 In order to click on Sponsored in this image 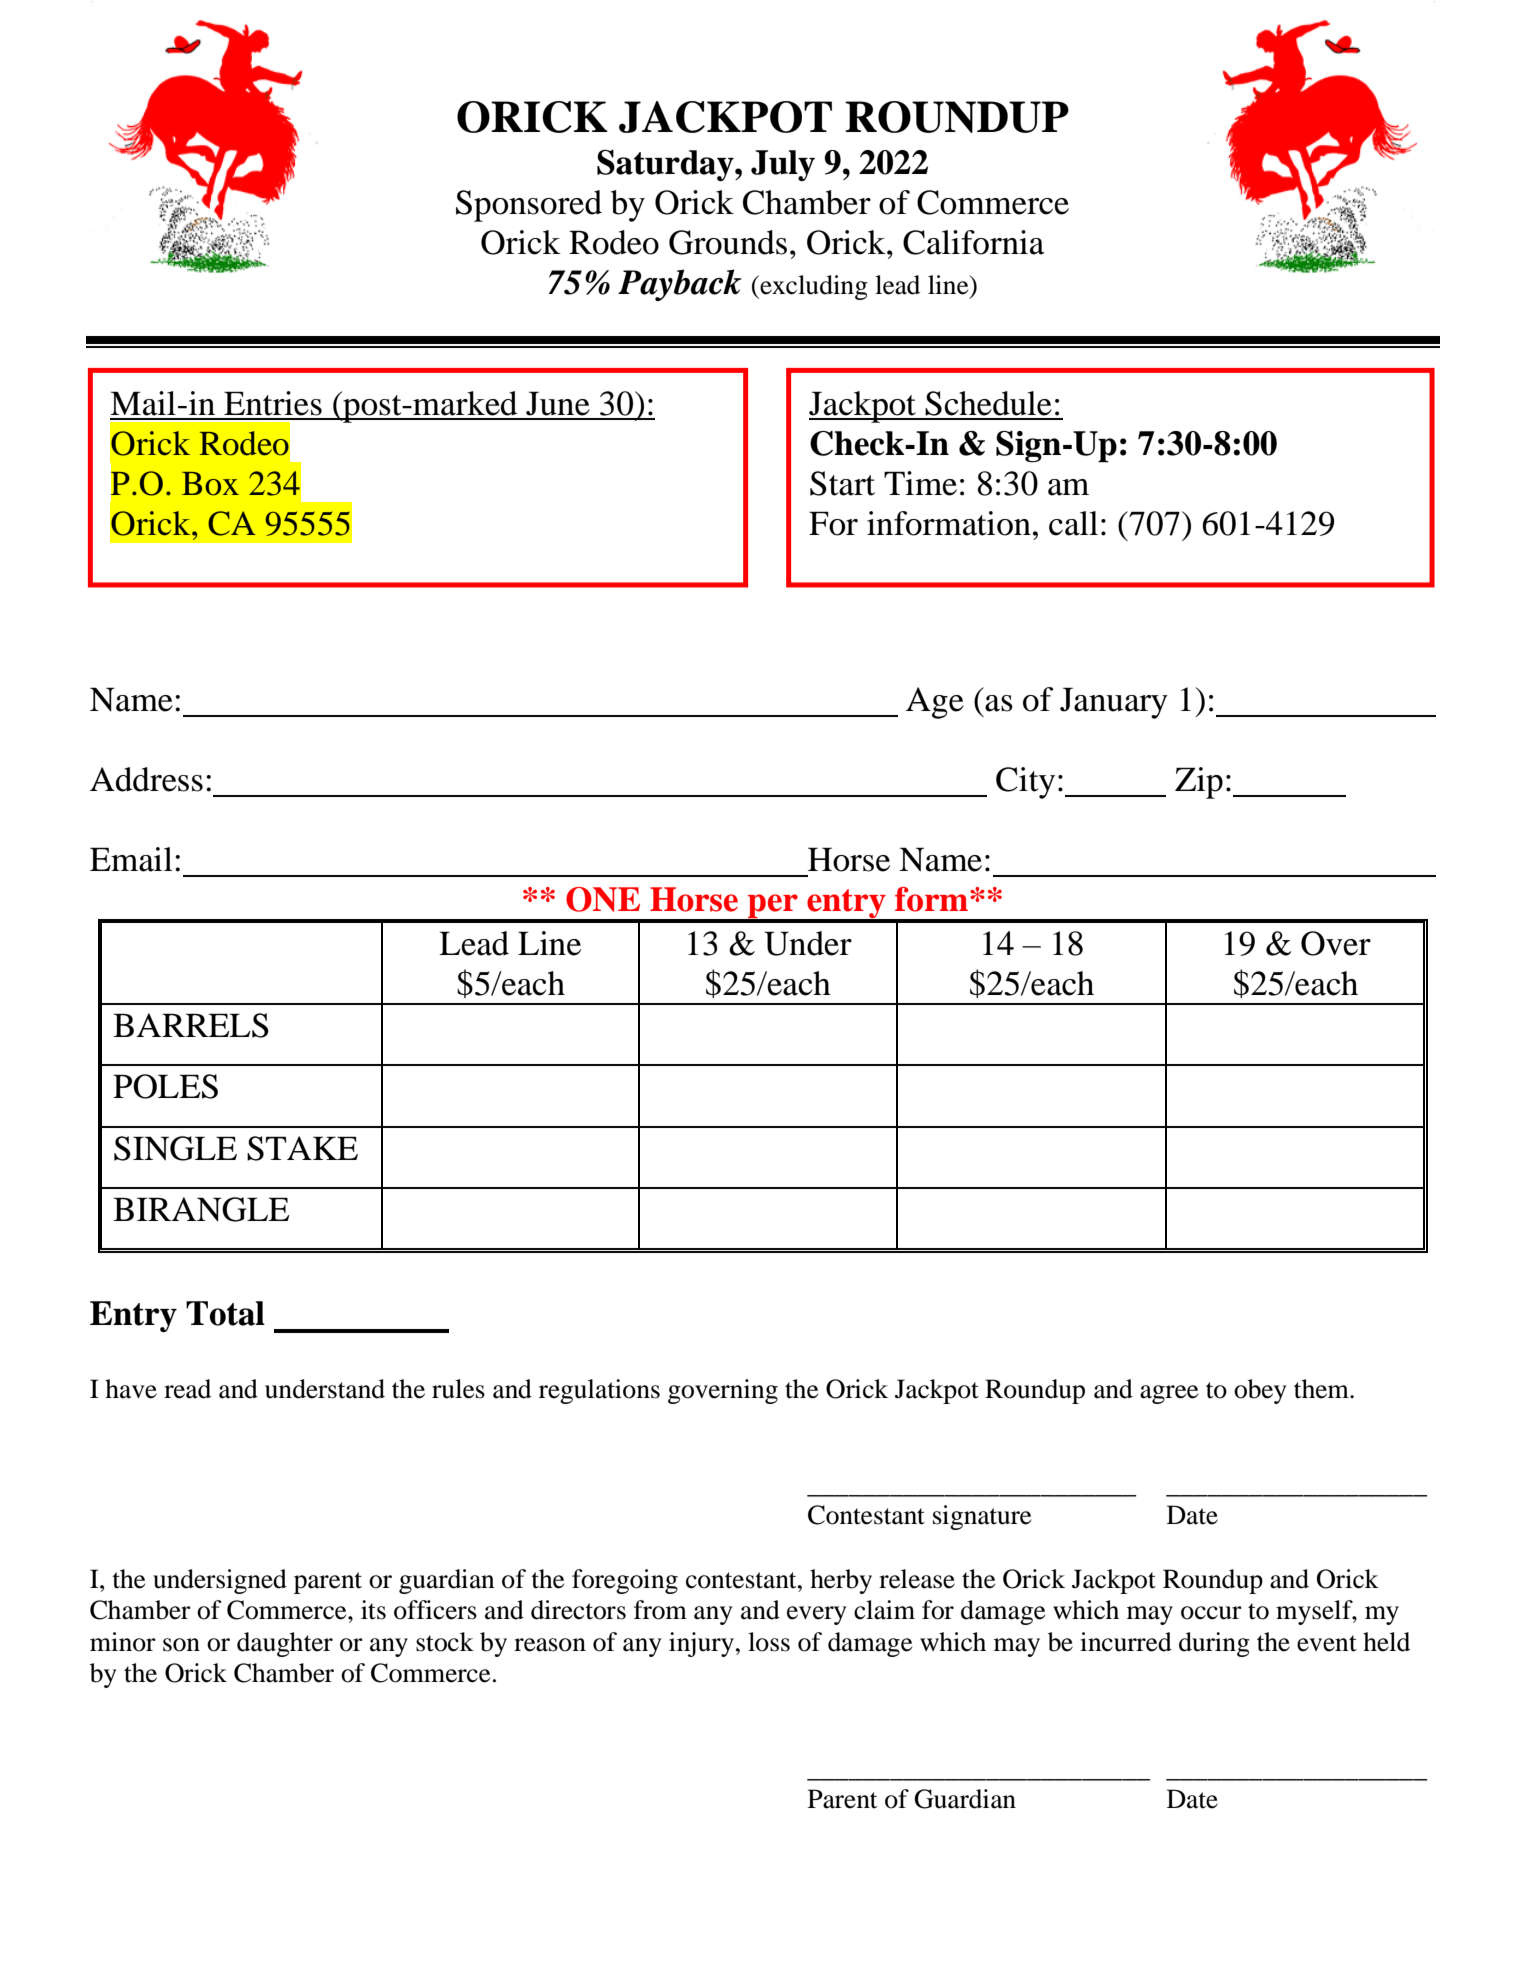, I will do `click(529, 206)`.
